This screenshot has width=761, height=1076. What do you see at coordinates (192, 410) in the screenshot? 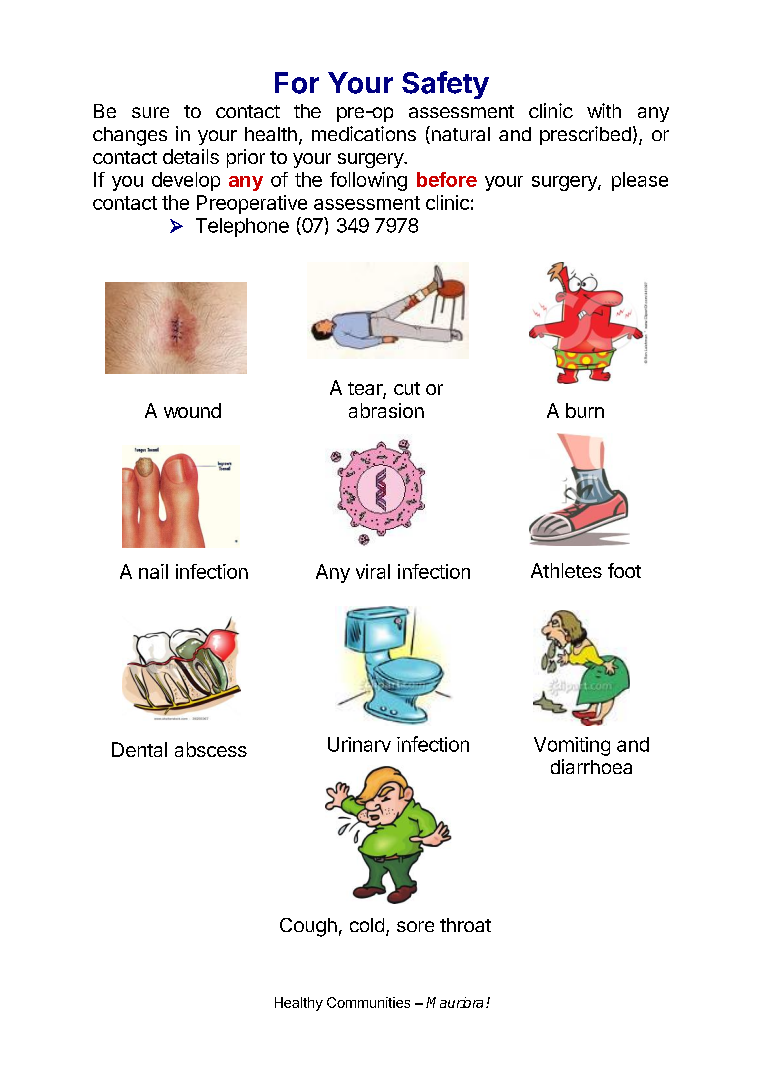
I see `wound` at bounding box center [192, 410].
